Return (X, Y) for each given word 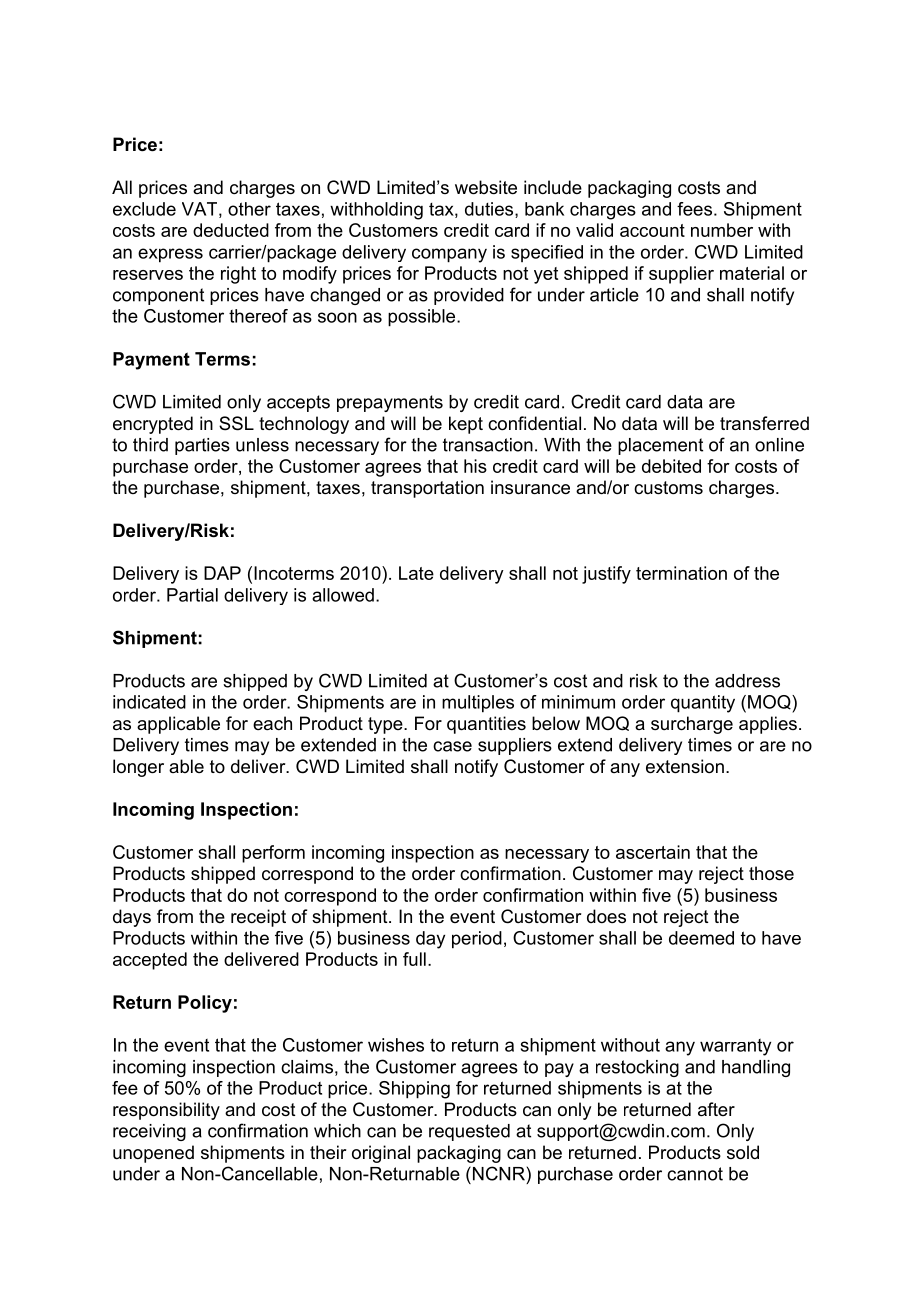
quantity (703, 704)
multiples (478, 704)
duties (490, 210)
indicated (149, 702)
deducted (231, 230)
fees (694, 209)
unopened (153, 1154)
